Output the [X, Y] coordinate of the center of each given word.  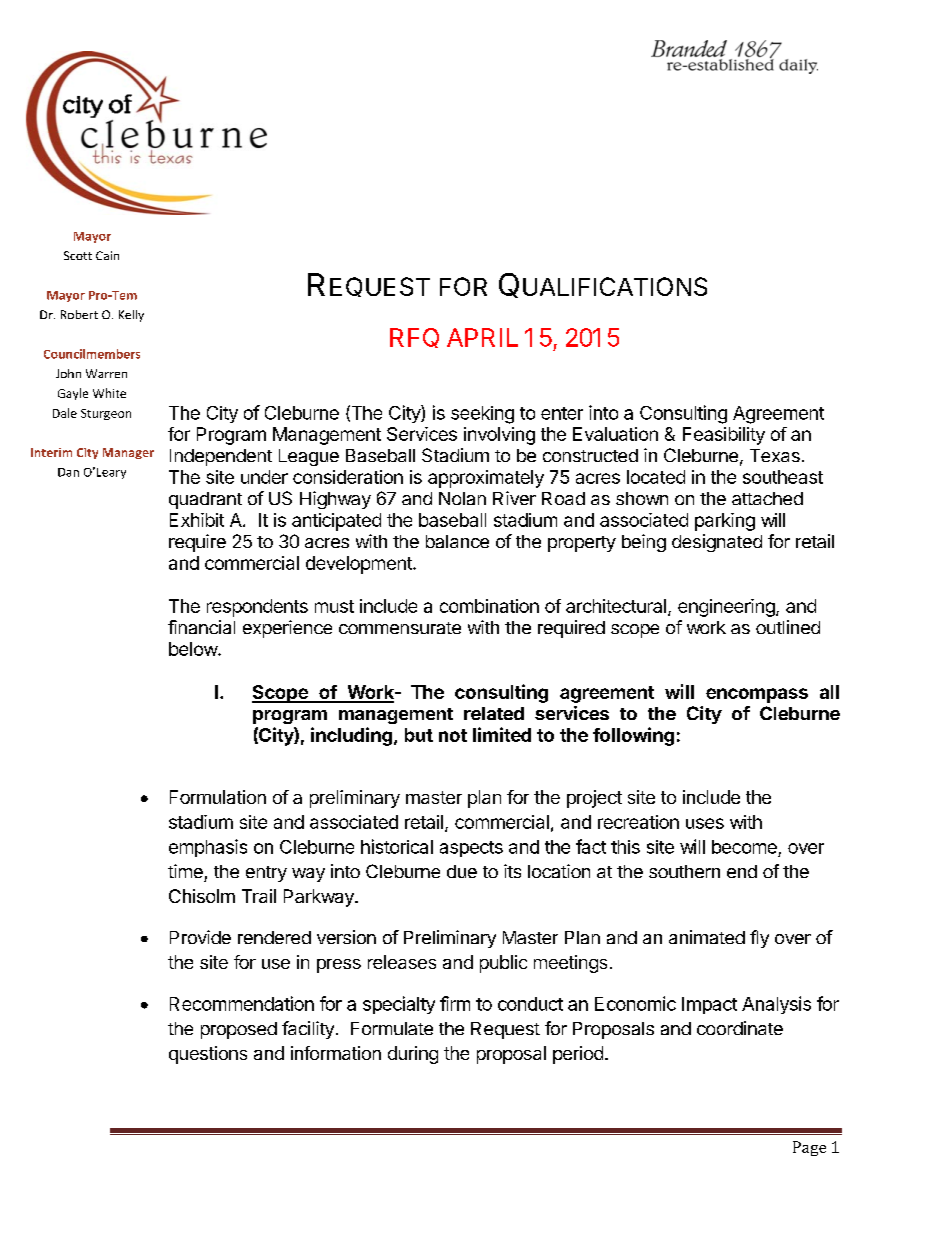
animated [707, 937]
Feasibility [724, 436]
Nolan [462, 498]
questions [208, 1055]
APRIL [482, 337]
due [462, 871]
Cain [107, 255]
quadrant [205, 500]
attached [767, 498]
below [194, 649]
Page [809, 1148]
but [419, 735]
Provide [200, 937]
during [413, 1055]
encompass [757, 695]
